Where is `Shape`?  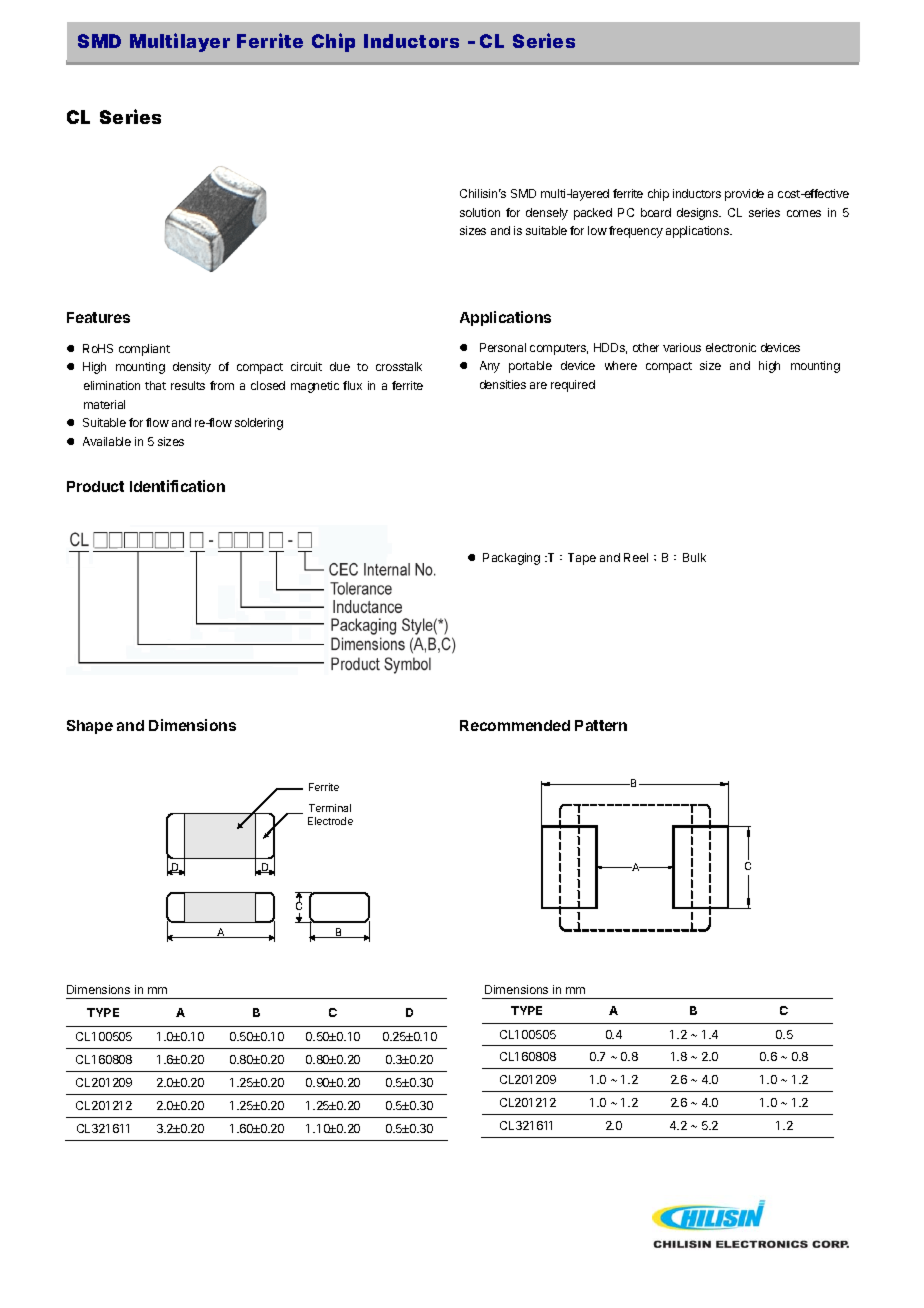 Shape is located at coordinates (90, 727).
